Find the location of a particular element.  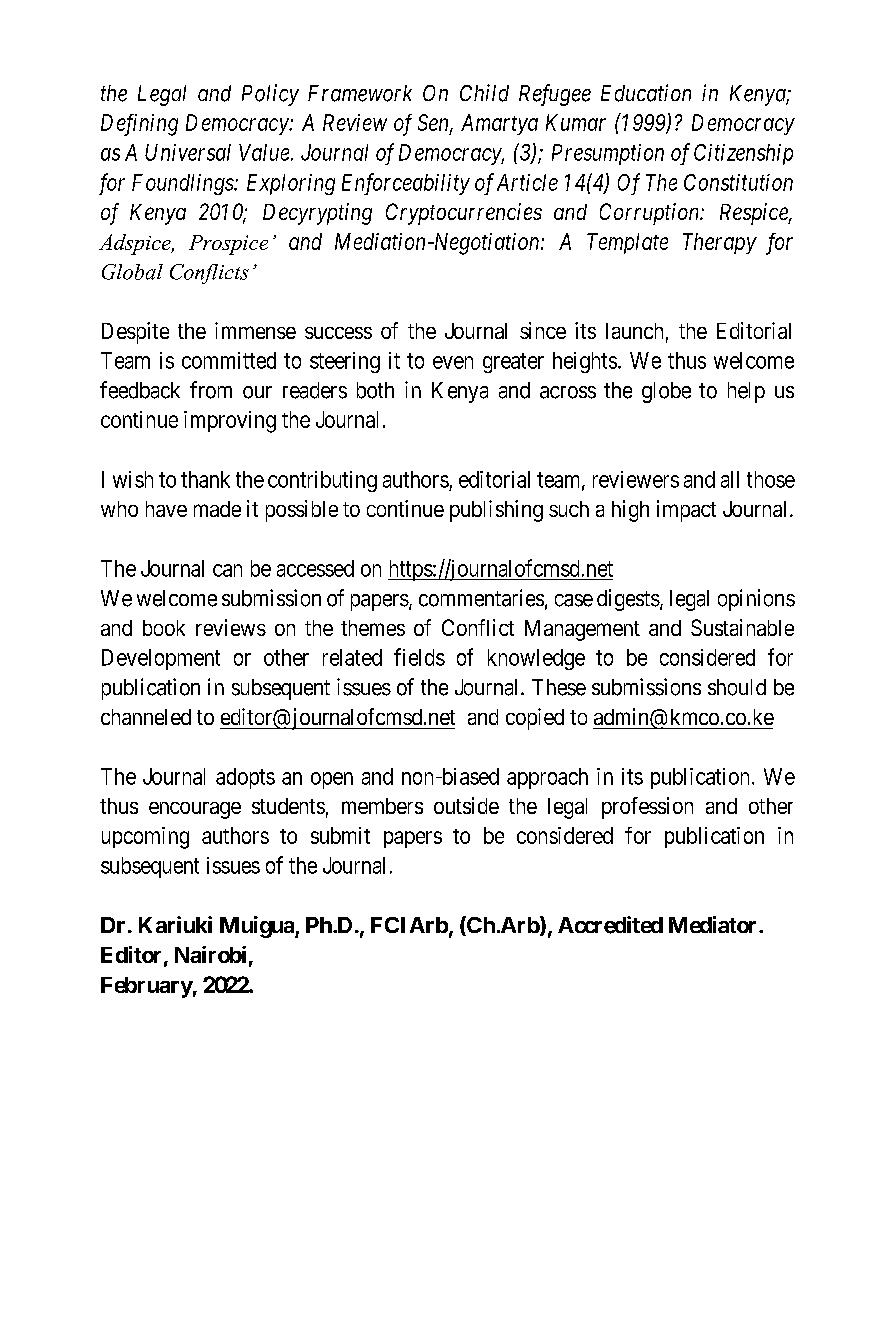

Education is located at coordinates (646, 93).
